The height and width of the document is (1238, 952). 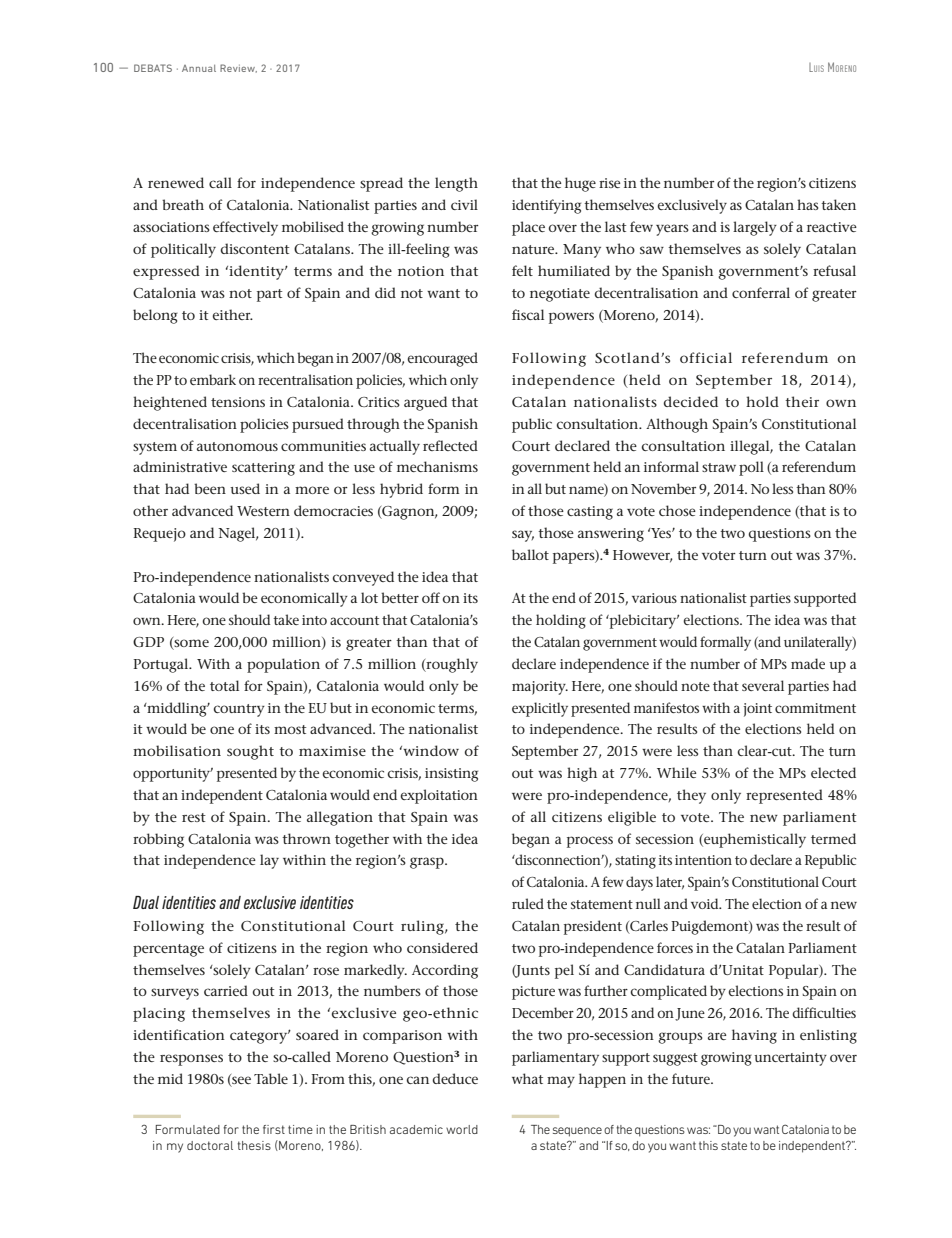 What do you see at coordinates (462, 1129) in the document?
I see `world` at bounding box center [462, 1129].
